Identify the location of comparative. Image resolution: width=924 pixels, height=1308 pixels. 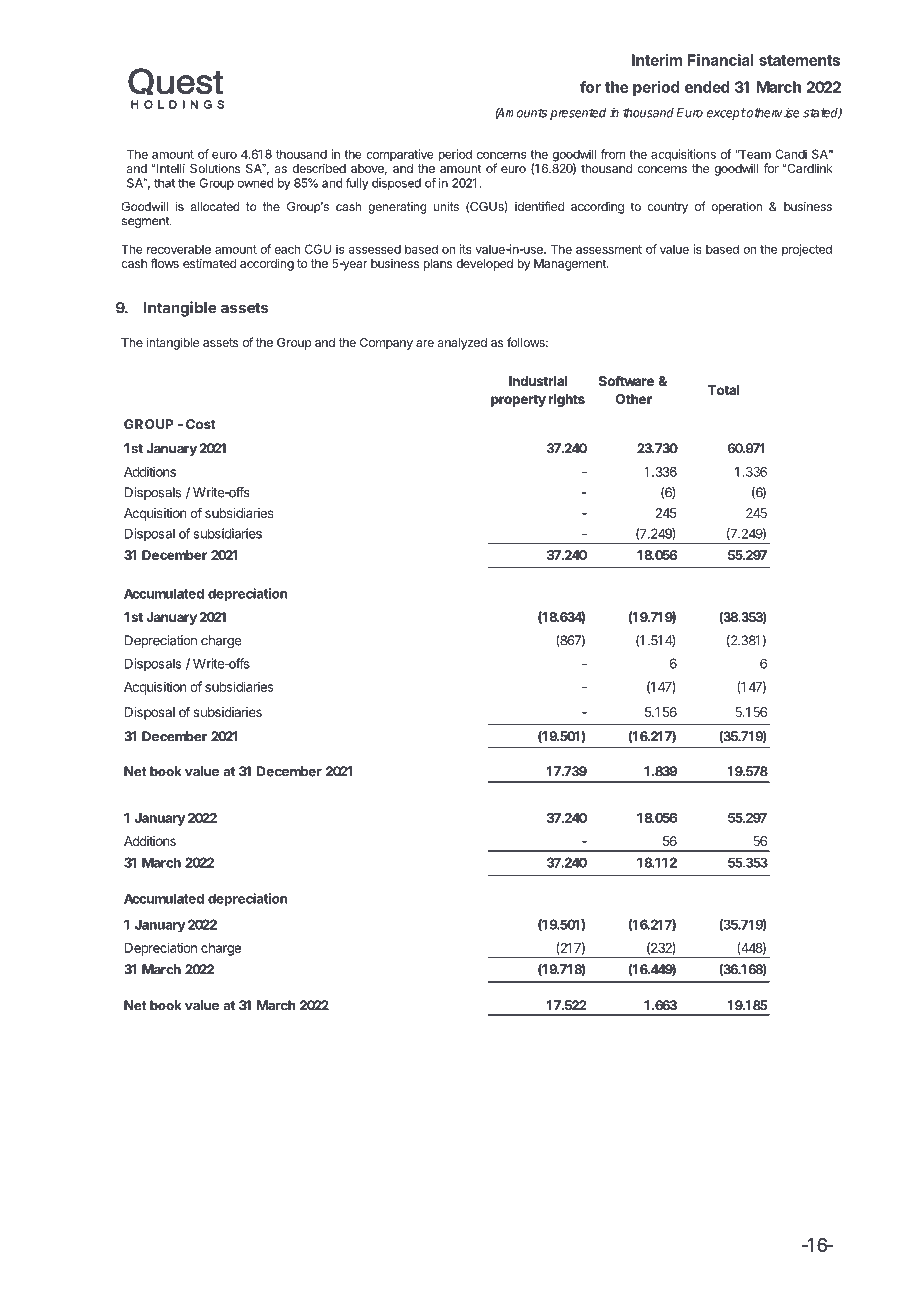
(400, 155).
